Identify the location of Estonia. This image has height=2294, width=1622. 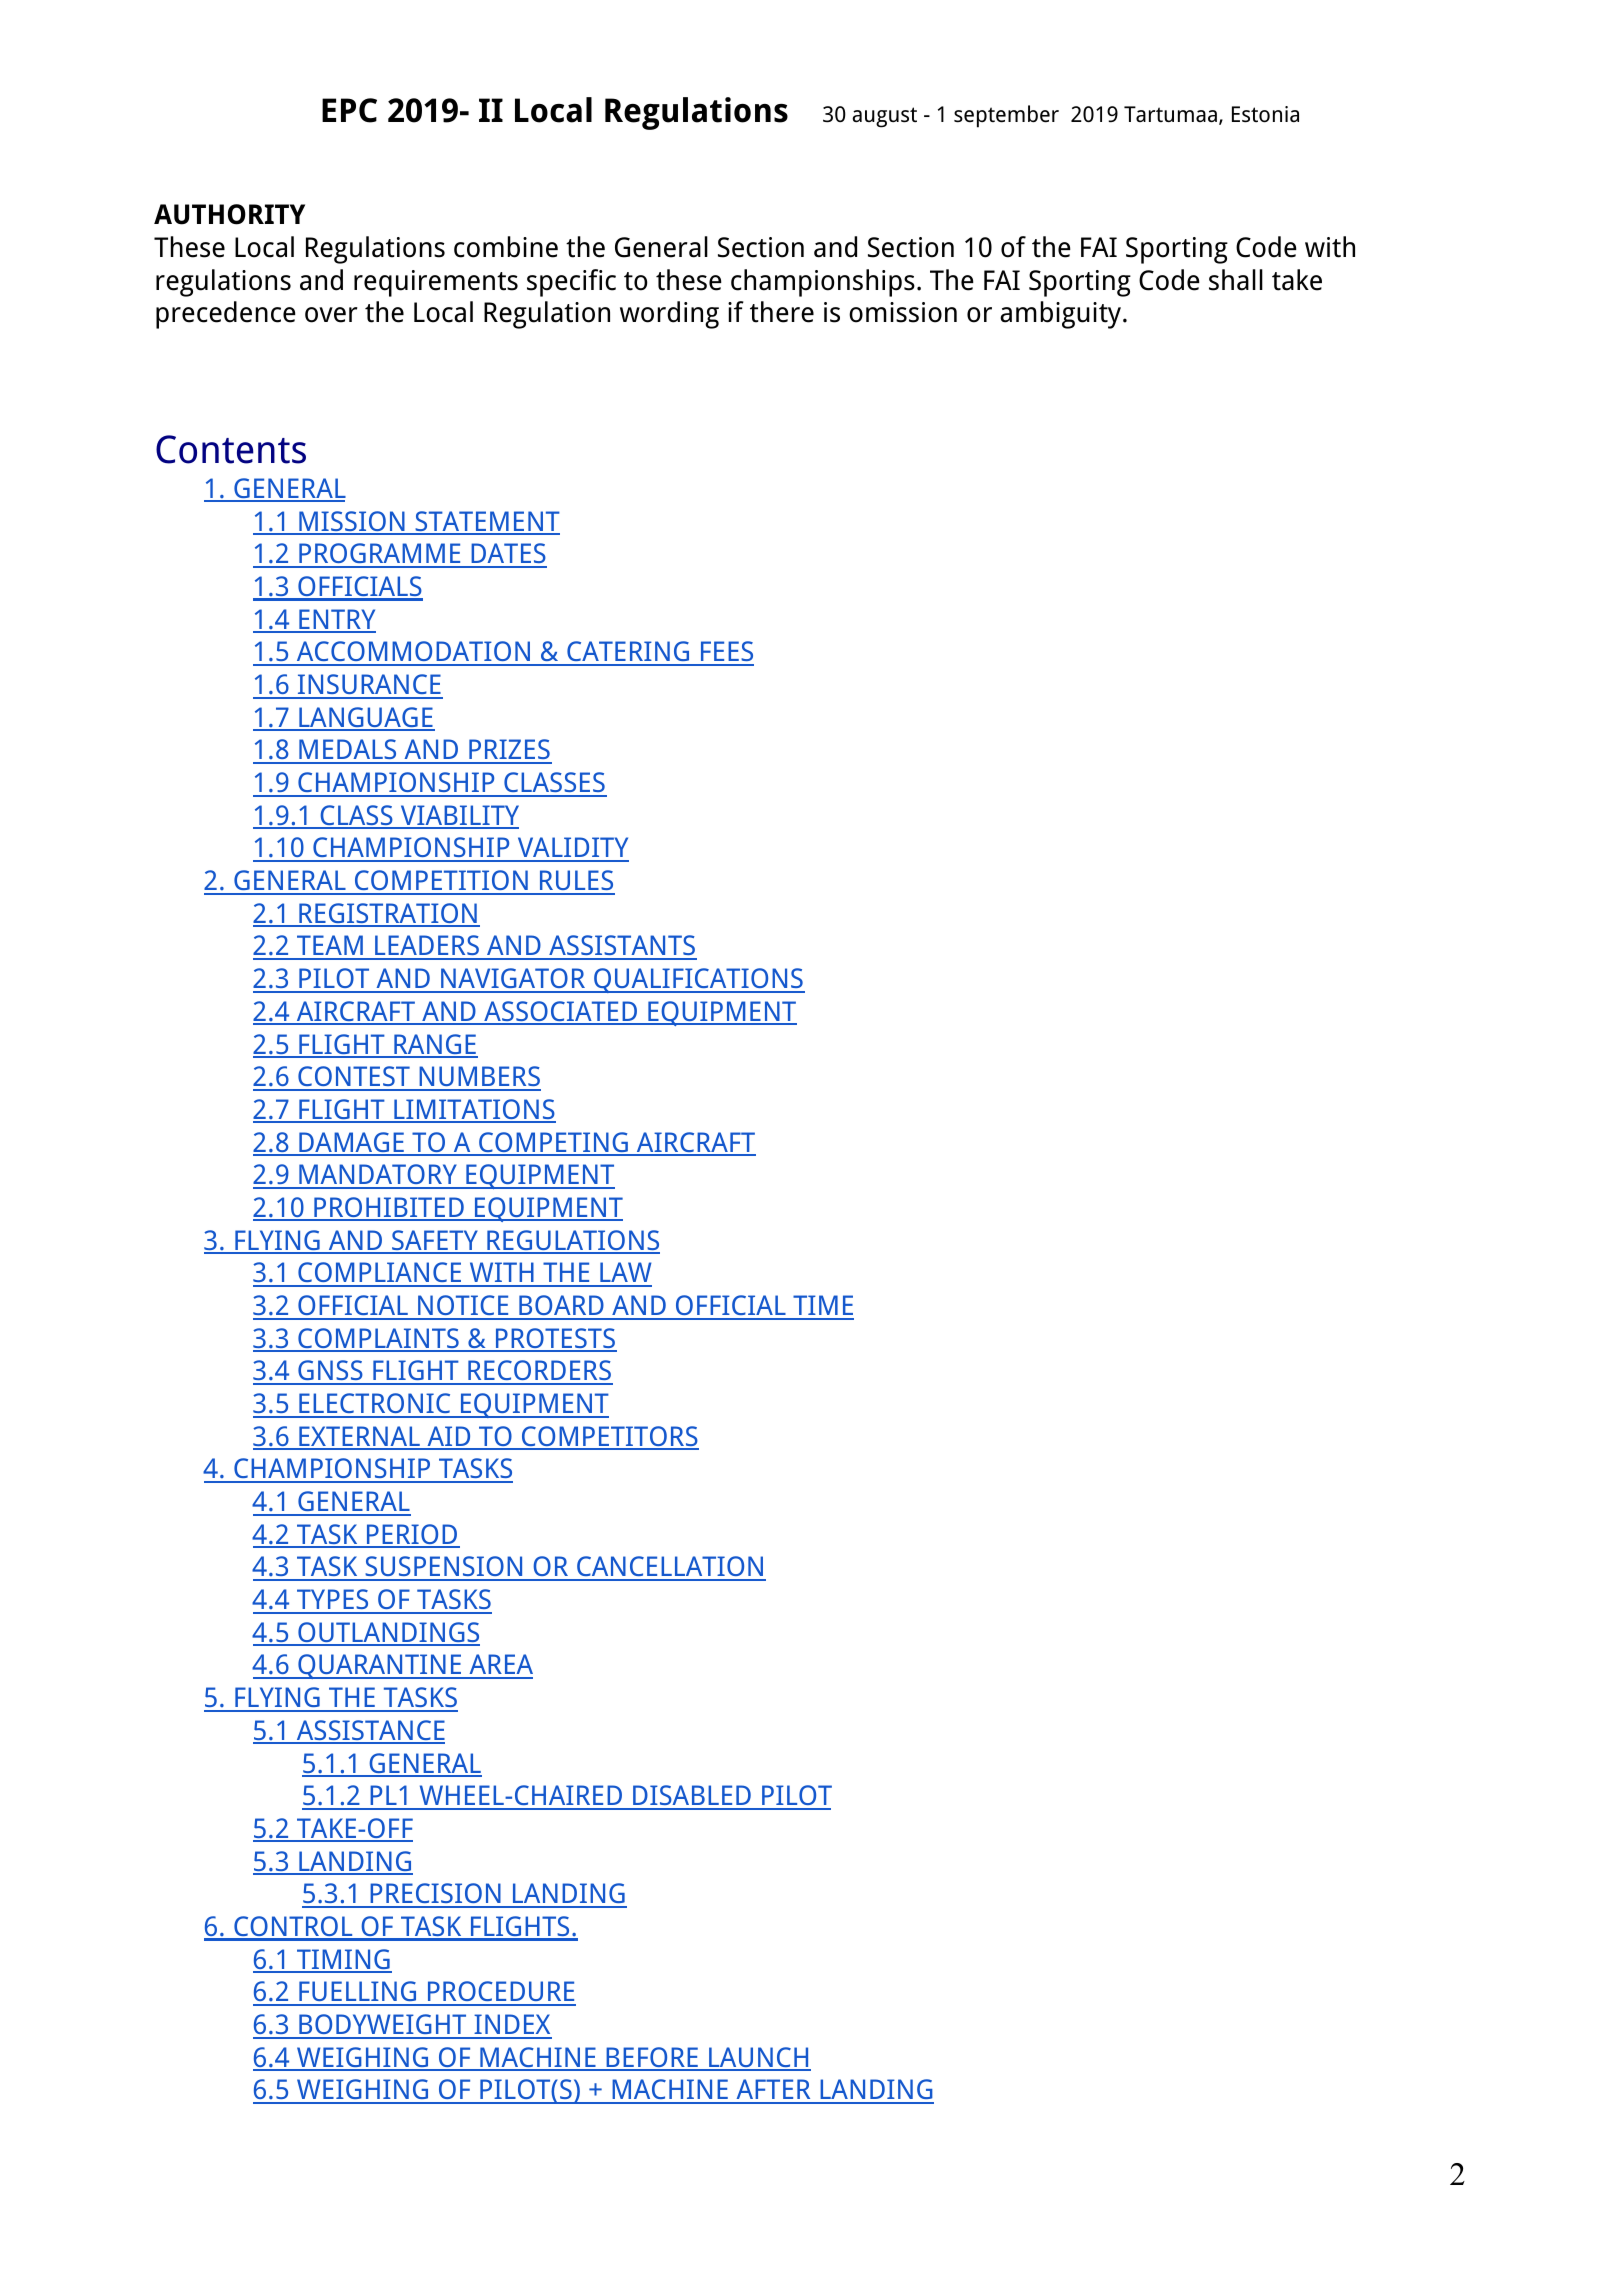
(1265, 114).
